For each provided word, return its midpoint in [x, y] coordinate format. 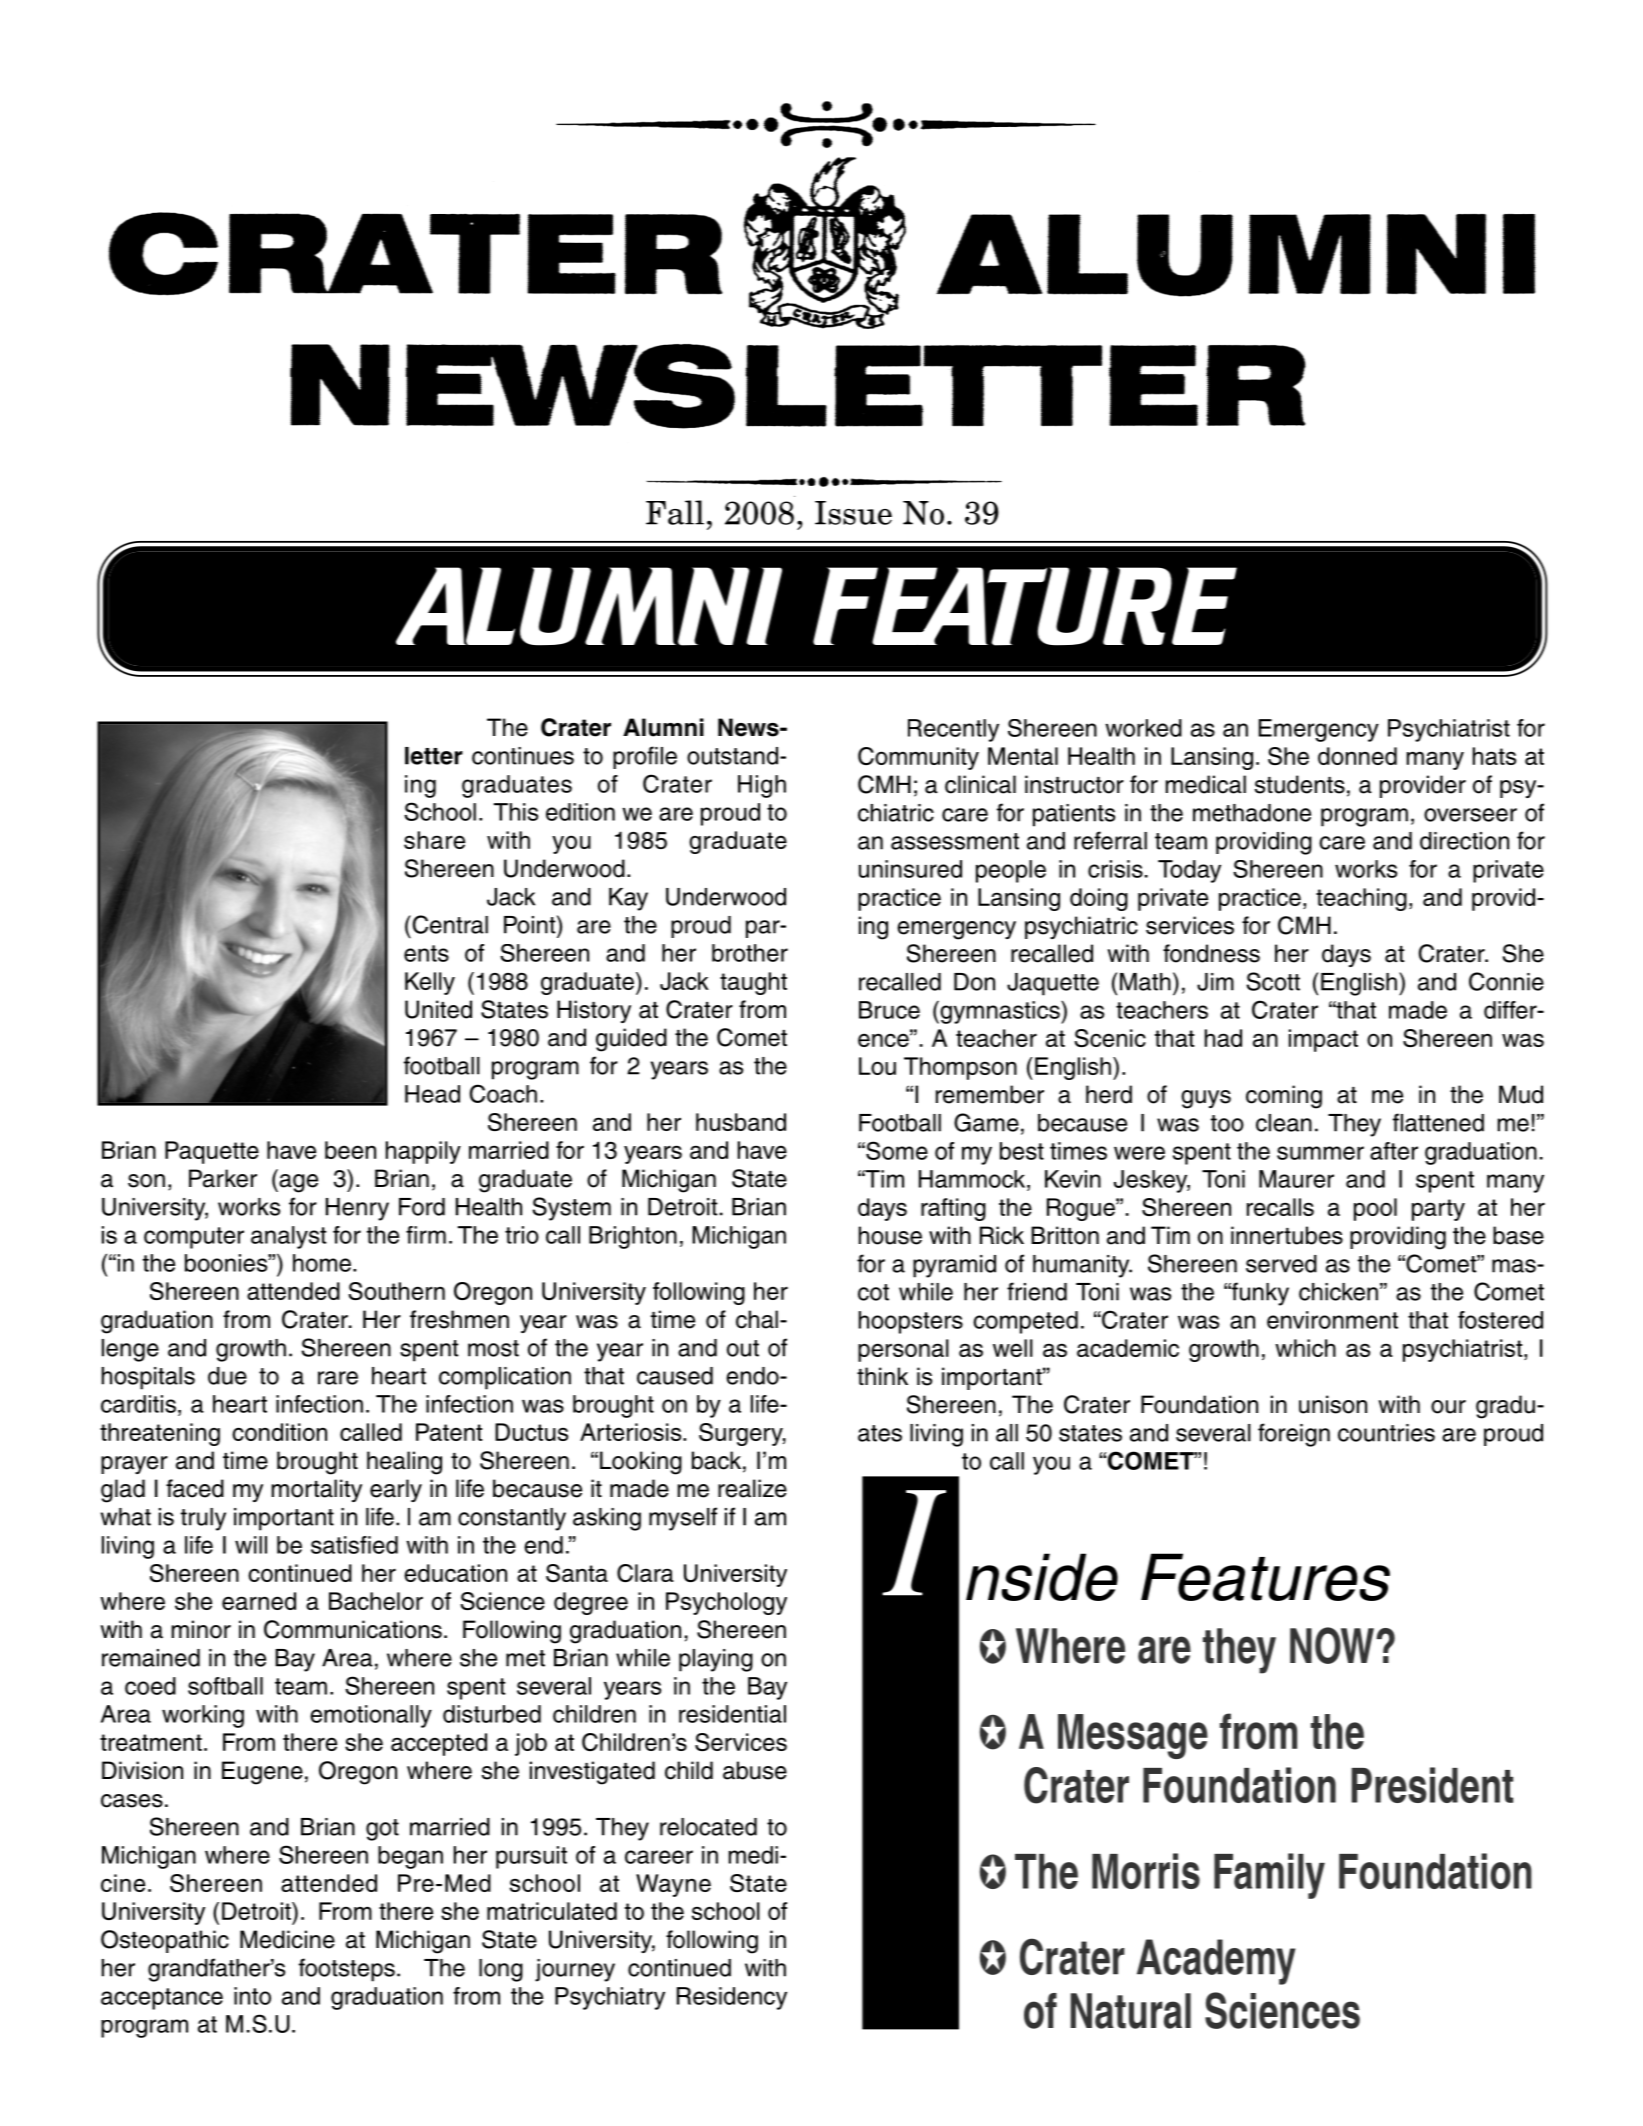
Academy [1216, 1962]
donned [1357, 756]
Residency [732, 1998]
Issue [853, 513]
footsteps [347, 1970]
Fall [675, 512]
